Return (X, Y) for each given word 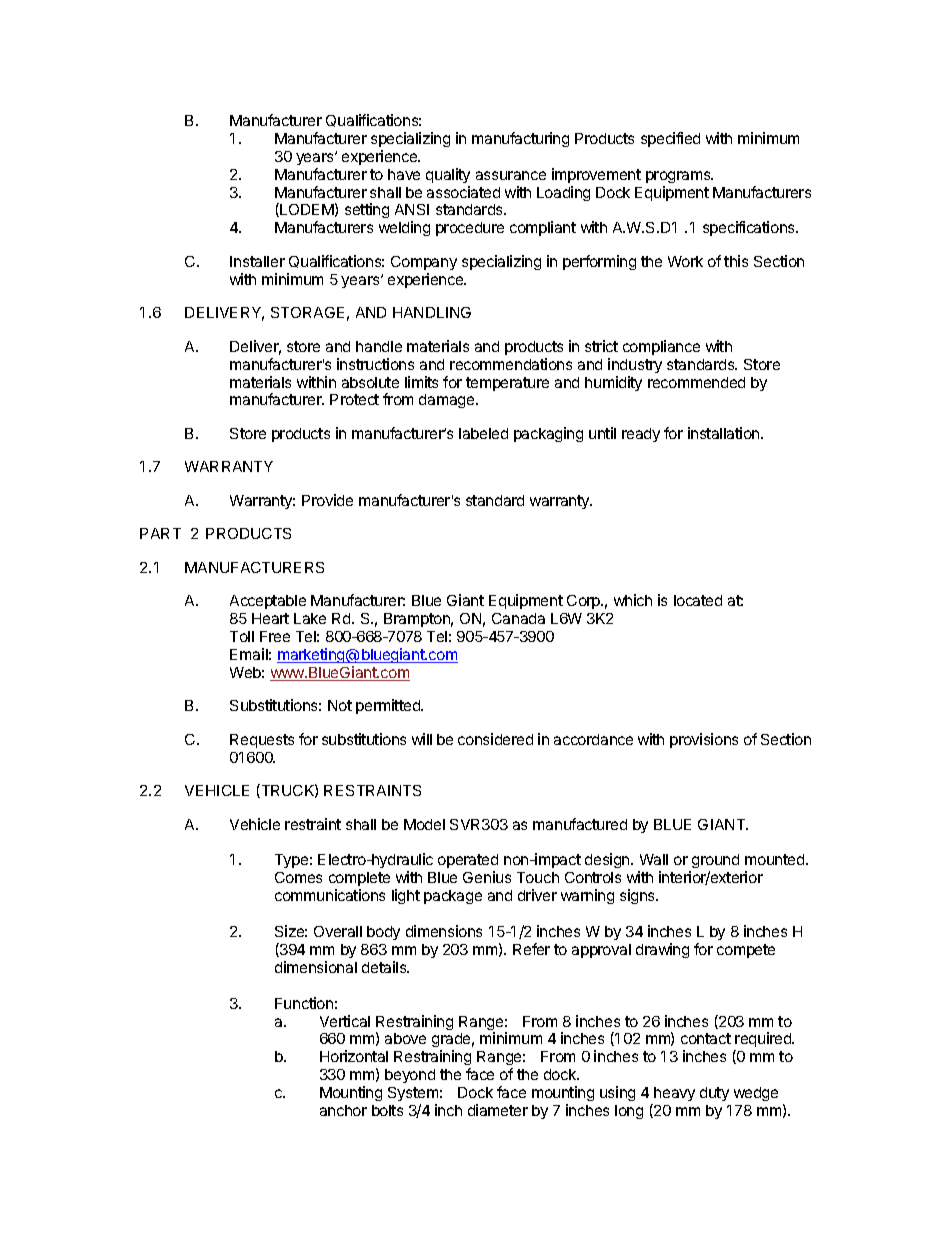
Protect (354, 399)
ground (714, 863)
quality (448, 175)
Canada (518, 618)
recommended (696, 382)
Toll (242, 636)
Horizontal (354, 1056)
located (698, 600)
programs (679, 177)
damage (448, 401)
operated (468, 863)
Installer (257, 261)
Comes (298, 877)
